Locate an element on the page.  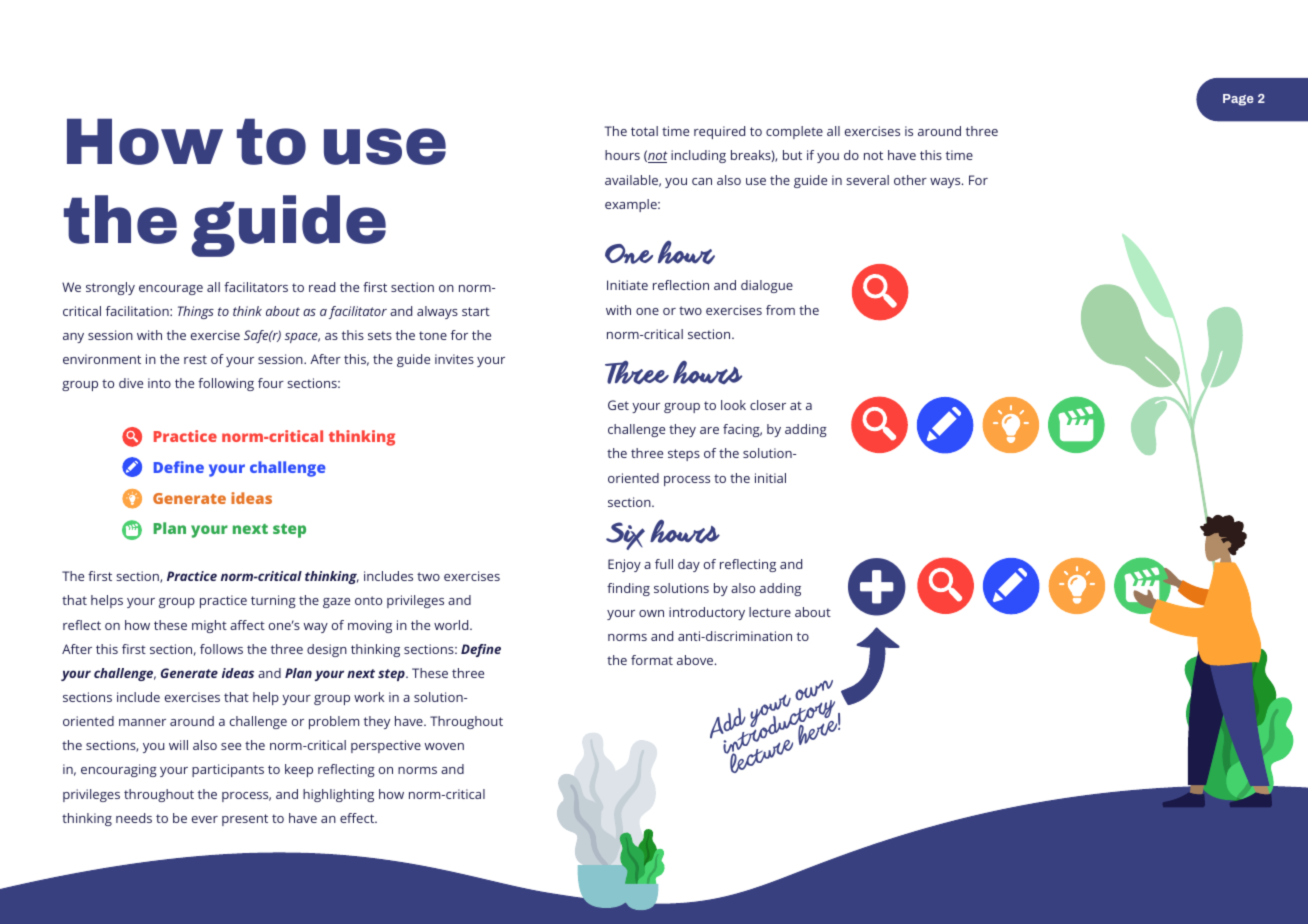
Page is located at coordinates (1238, 100).
